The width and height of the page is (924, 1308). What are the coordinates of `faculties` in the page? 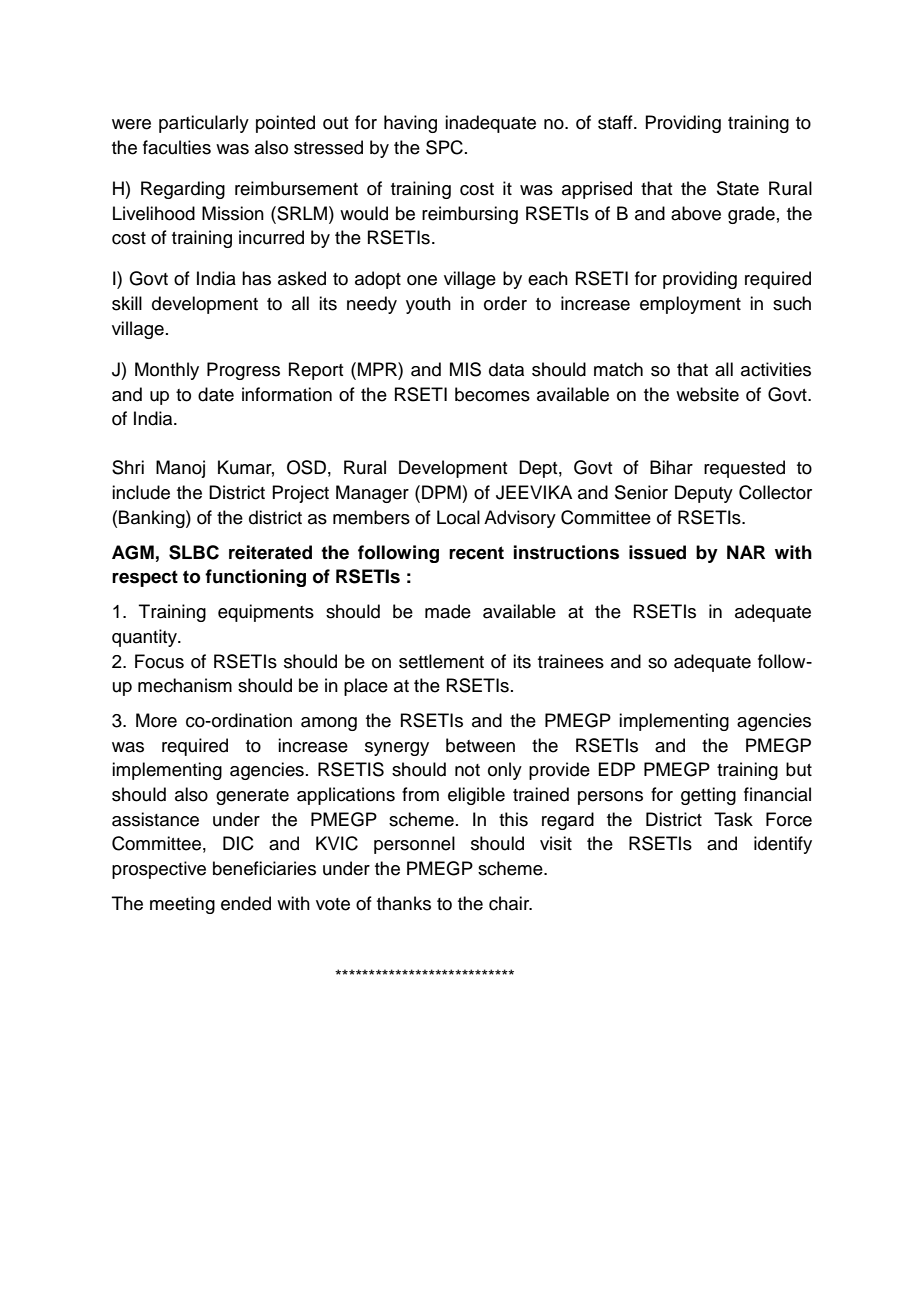 It's located at (177, 147).
